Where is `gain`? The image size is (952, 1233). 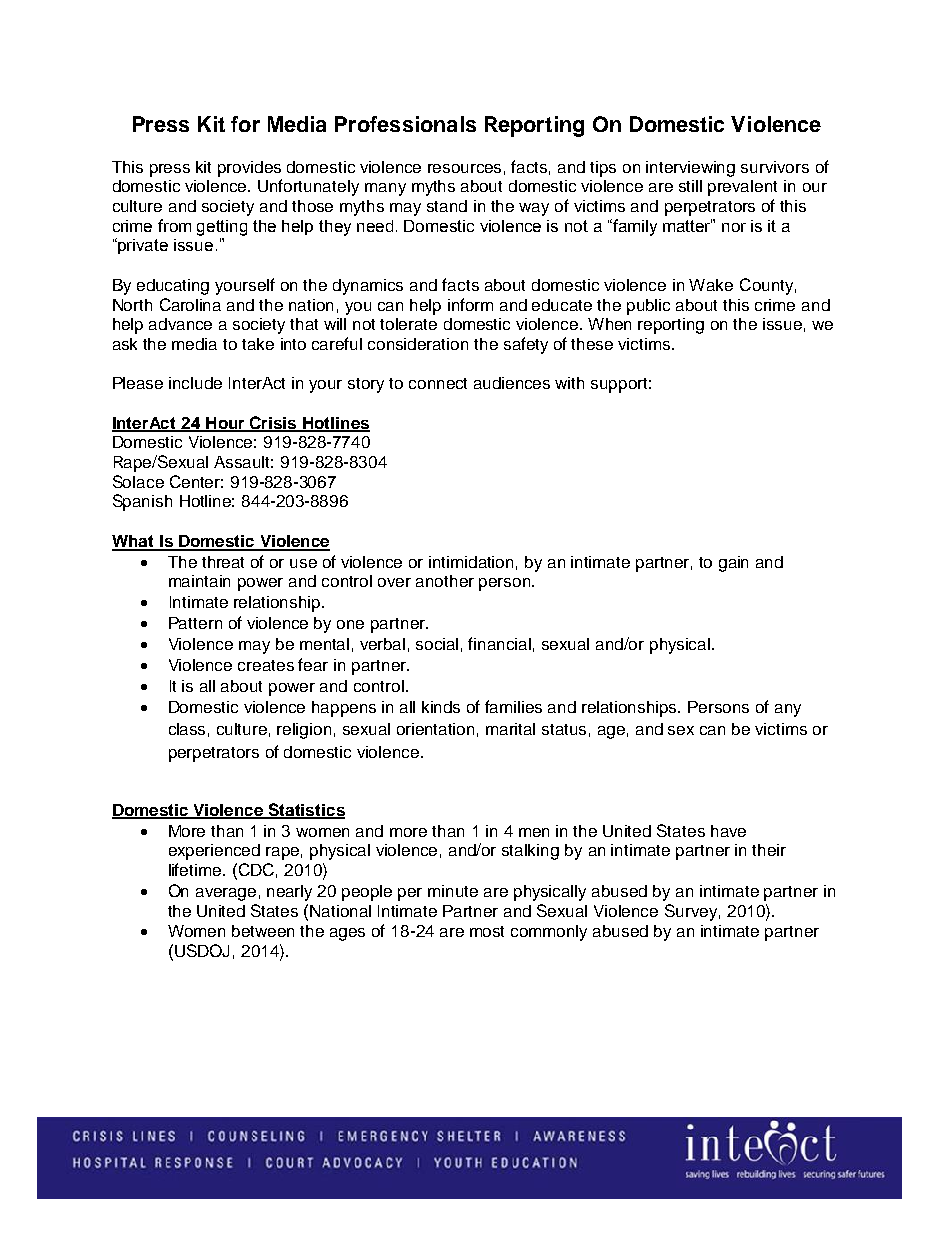 gain is located at coordinates (733, 564).
